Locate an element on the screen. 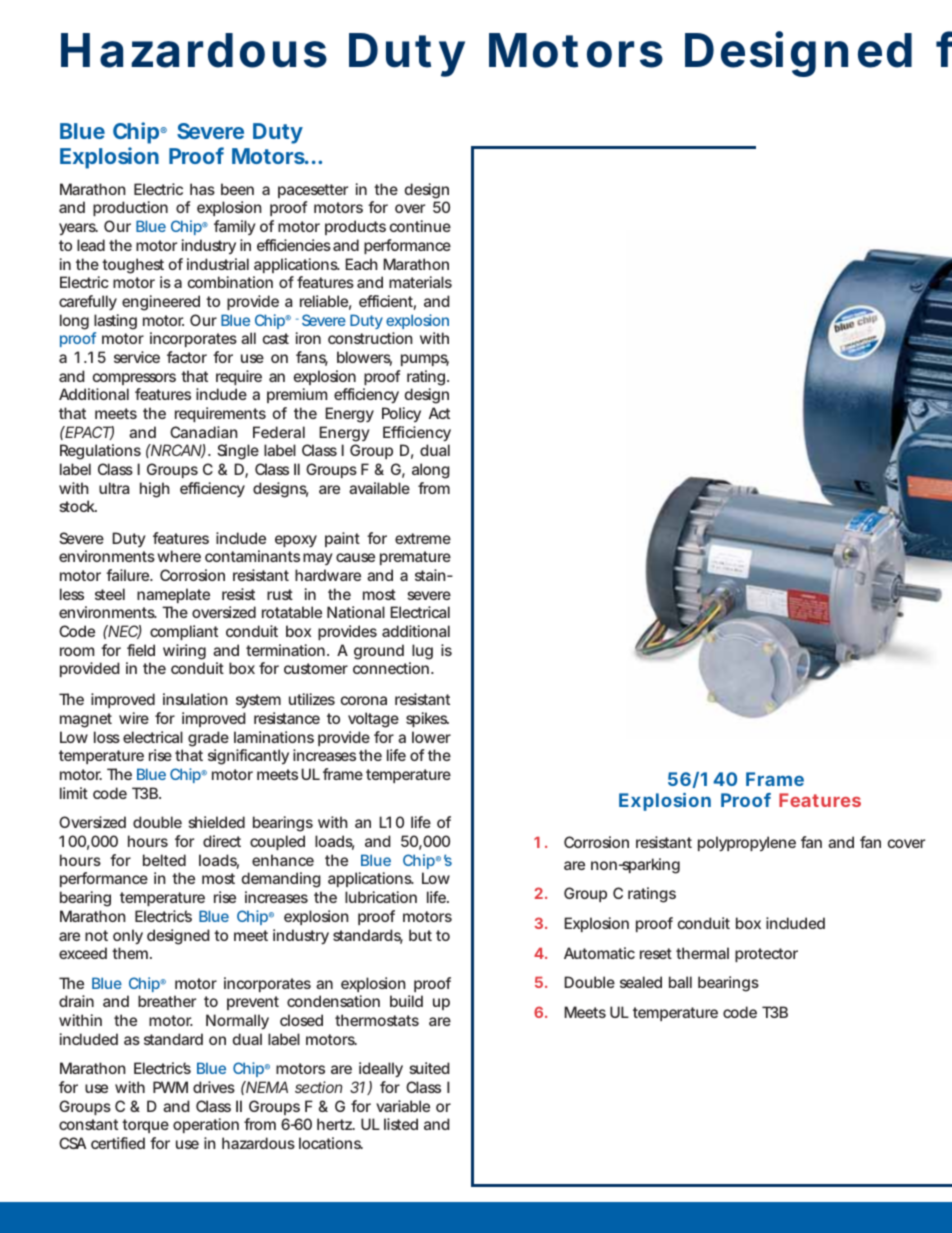 Image resolution: width=952 pixels, height=1233 pixels. variable is located at coordinates (403, 1106).
